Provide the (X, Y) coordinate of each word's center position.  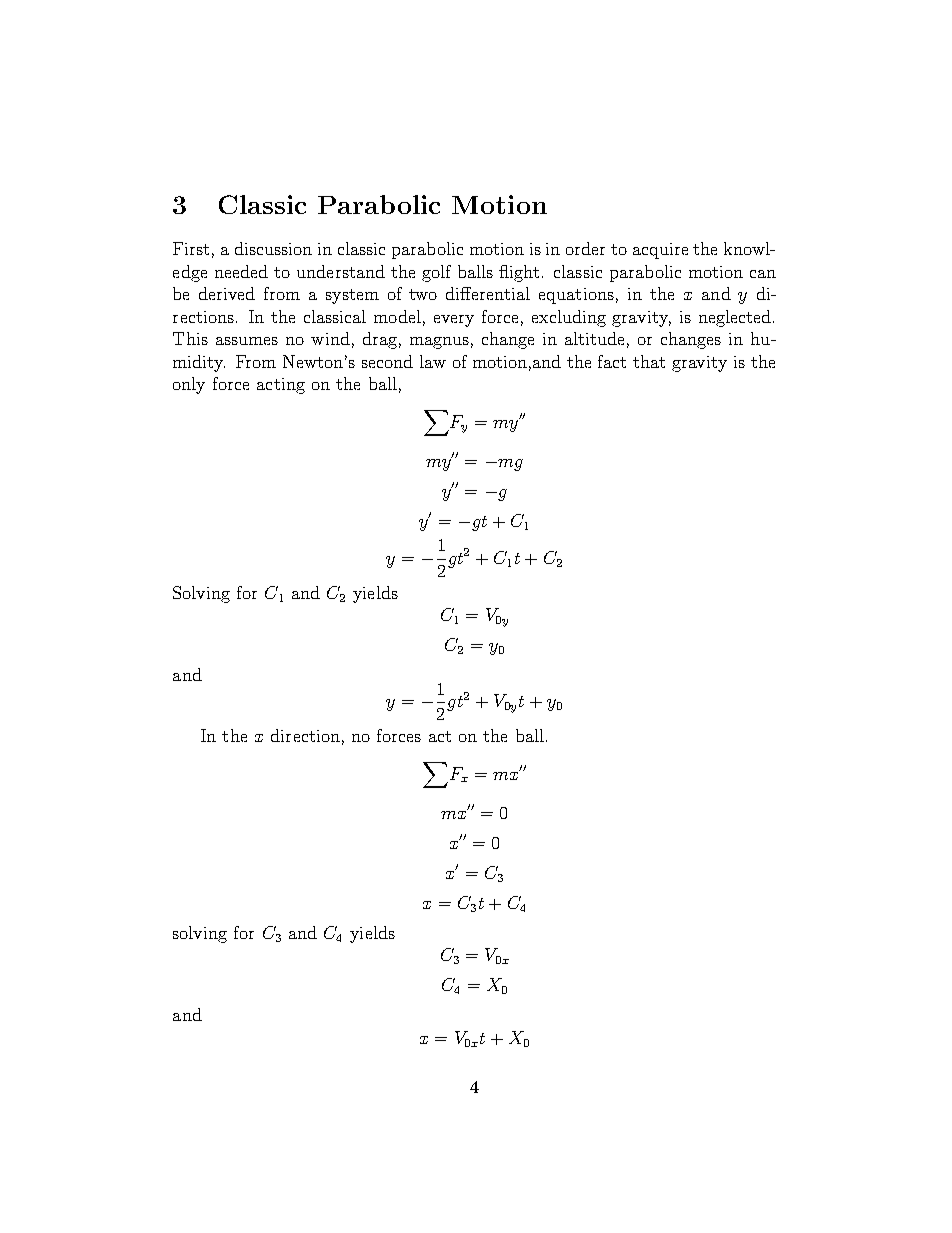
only (189, 385)
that (649, 361)
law (433, 361)
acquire (660, 251)
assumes (247, 341)
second (387, 361)
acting (281, 386)
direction (305, 735)
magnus (439, 343)
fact (612, 361)
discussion (273, 248)
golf (436, 273)
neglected (735, 318)
